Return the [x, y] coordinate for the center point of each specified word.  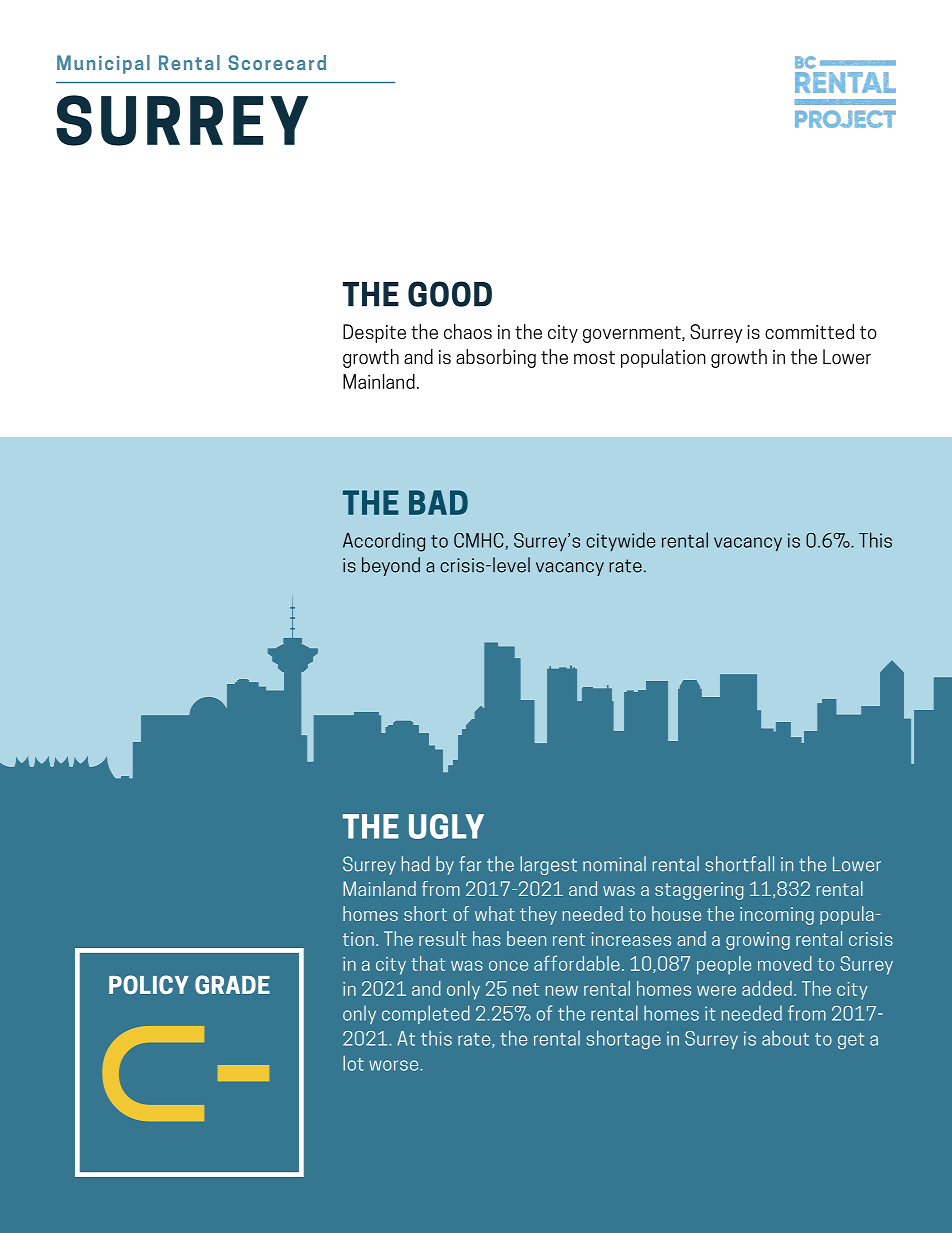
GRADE [232, 984]
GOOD [450, 294]
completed [426, 1014]
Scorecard [277, 62]
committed [810, 331]
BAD [438, 502]
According [384, 542]
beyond [391, 566]
